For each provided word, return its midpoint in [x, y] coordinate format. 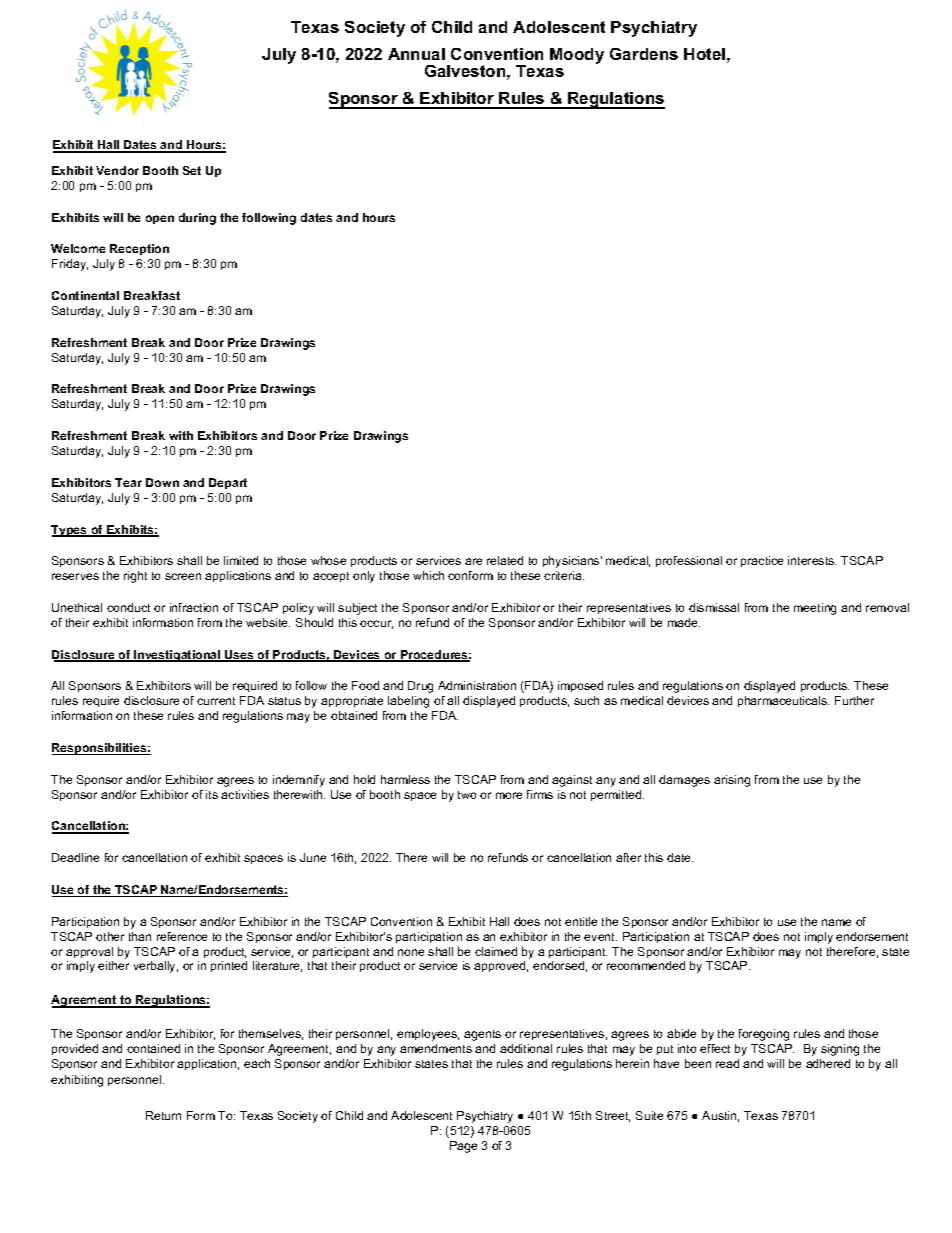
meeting [815, 609]
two [467, 795]
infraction [194, 607]
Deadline [75, 857]
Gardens [644, 54]
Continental [85, 295]
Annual [416, 54]
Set [192, 170]
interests [812, 560]
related [505, 560]
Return [163, 1115]
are [473, 561]
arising [732, 781]
